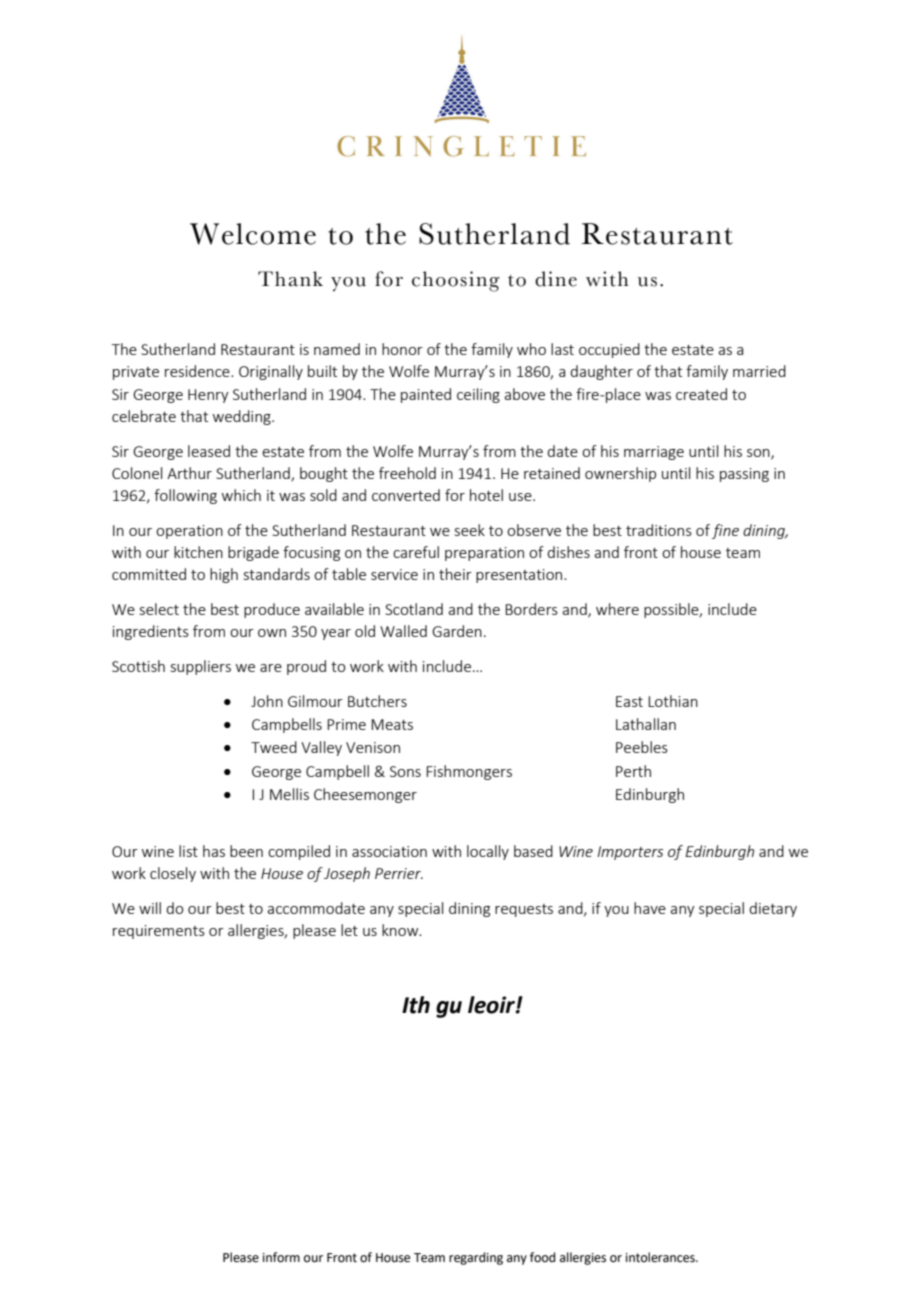 The width and height of the document is (924, 1308). Describe the element at coordinates (401, 930) in the document. I see `know` at that location.
